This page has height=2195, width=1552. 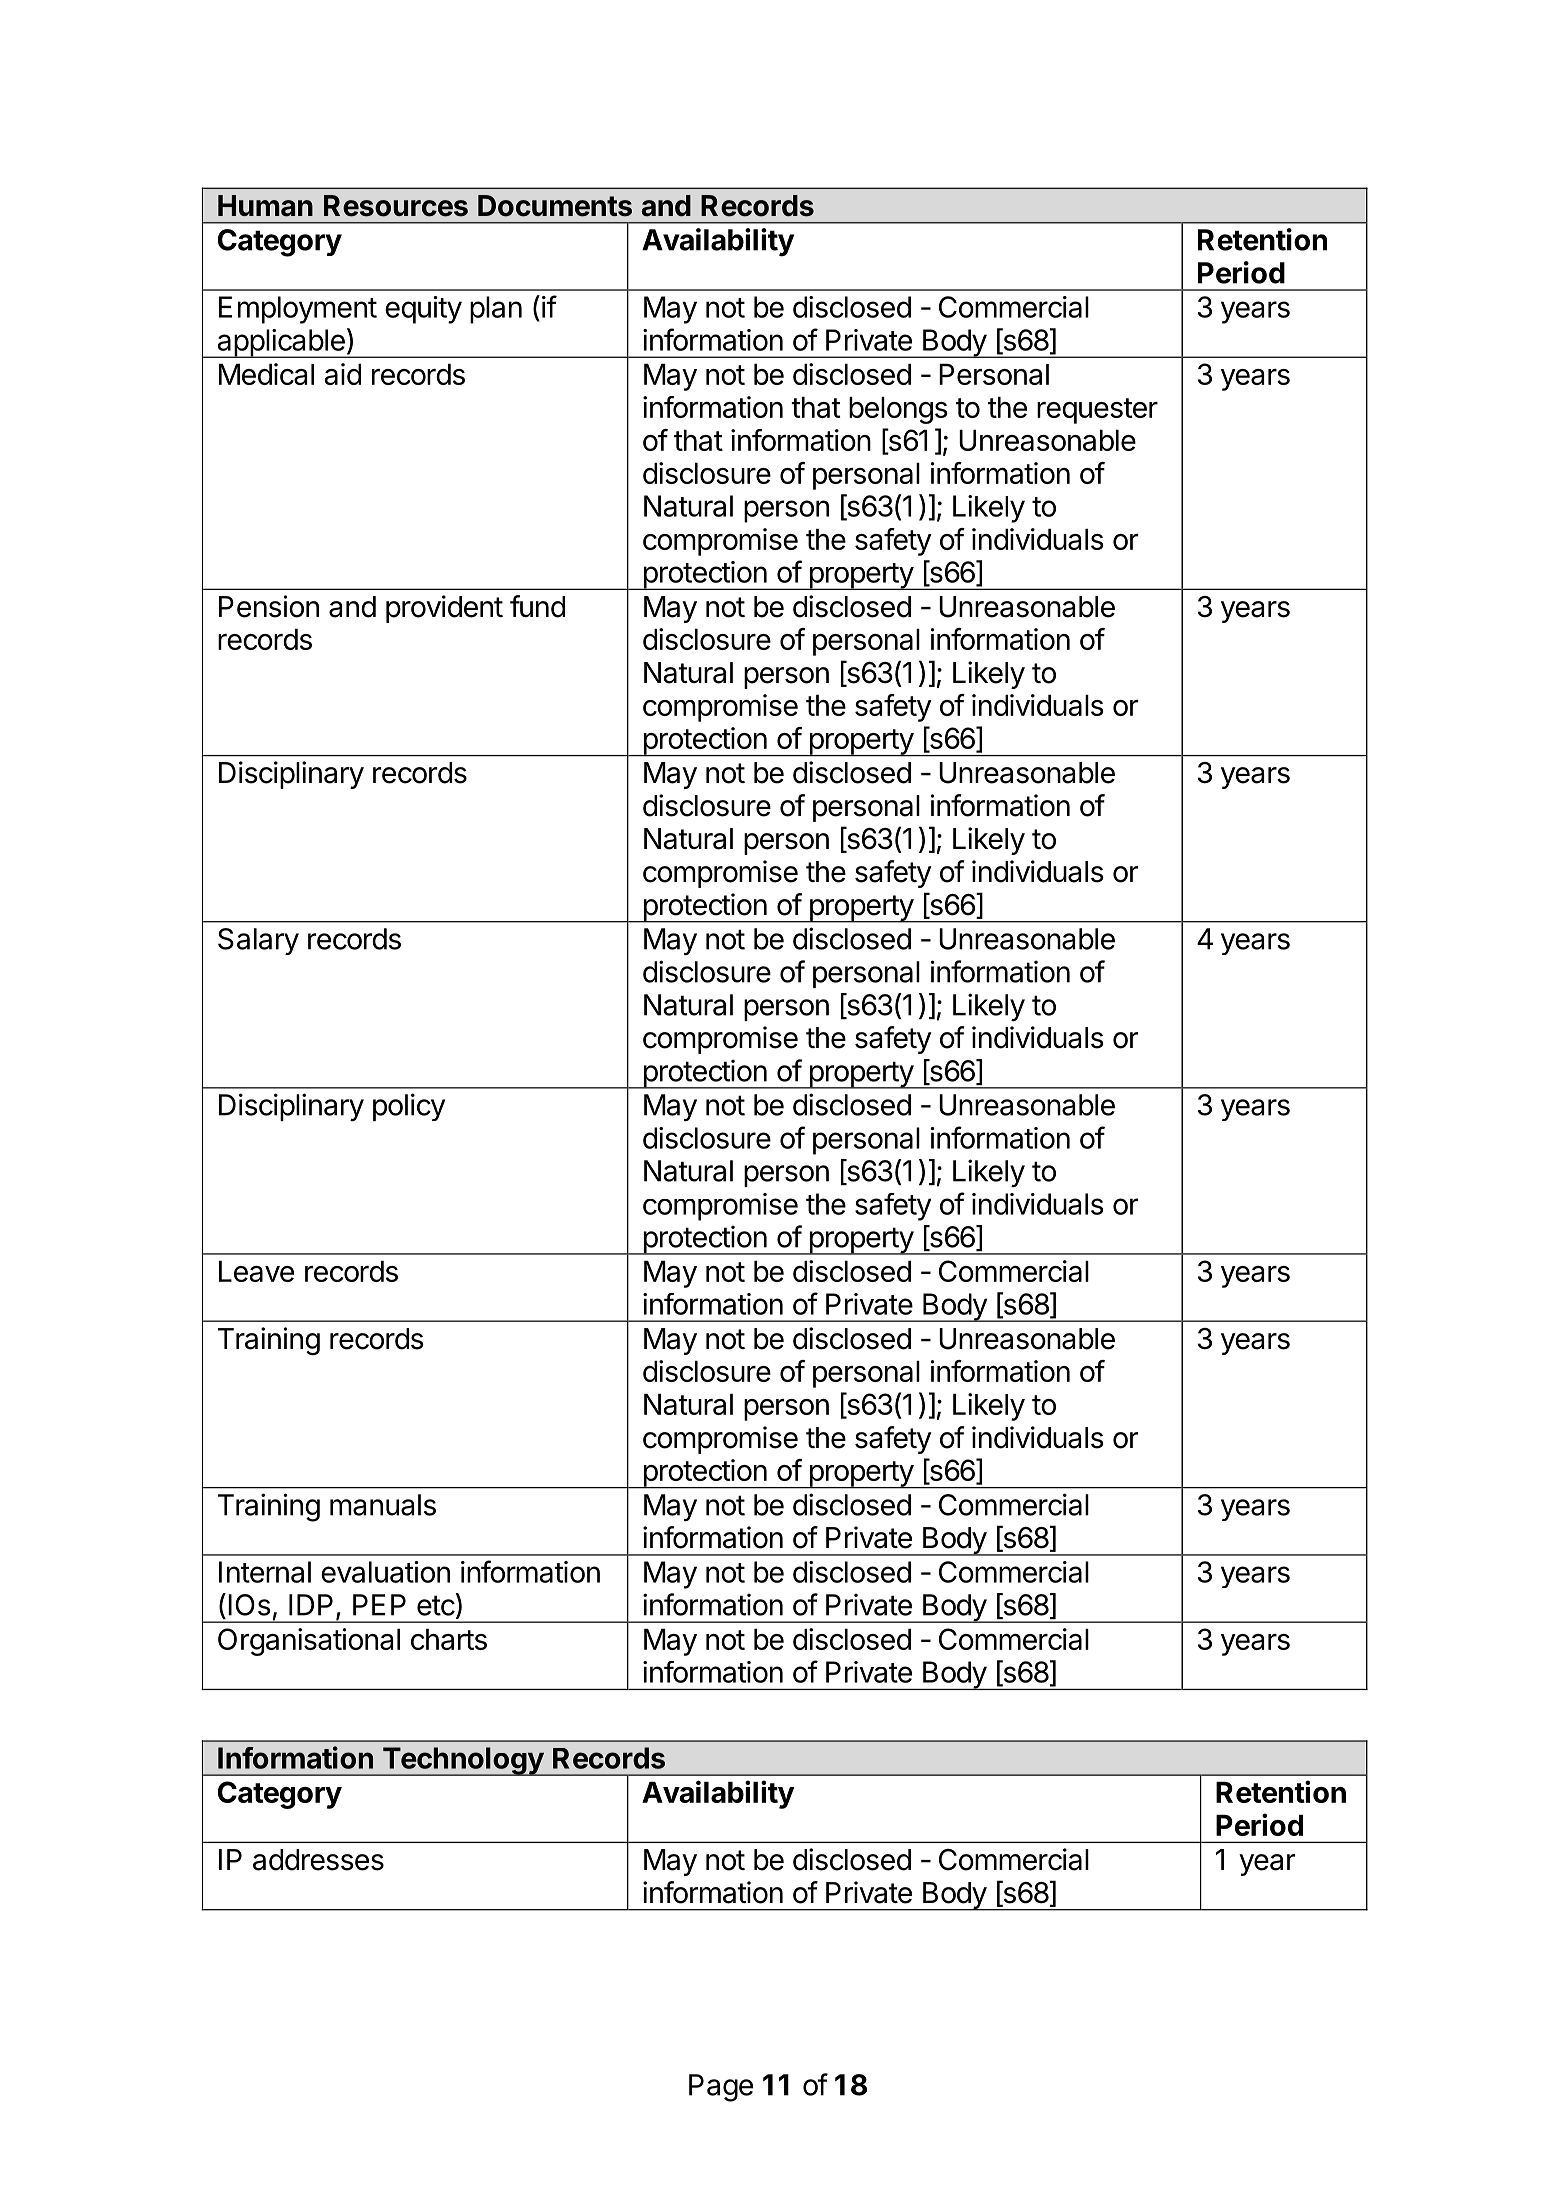 I want to click on addresses, so click(x=318, y=1860).
